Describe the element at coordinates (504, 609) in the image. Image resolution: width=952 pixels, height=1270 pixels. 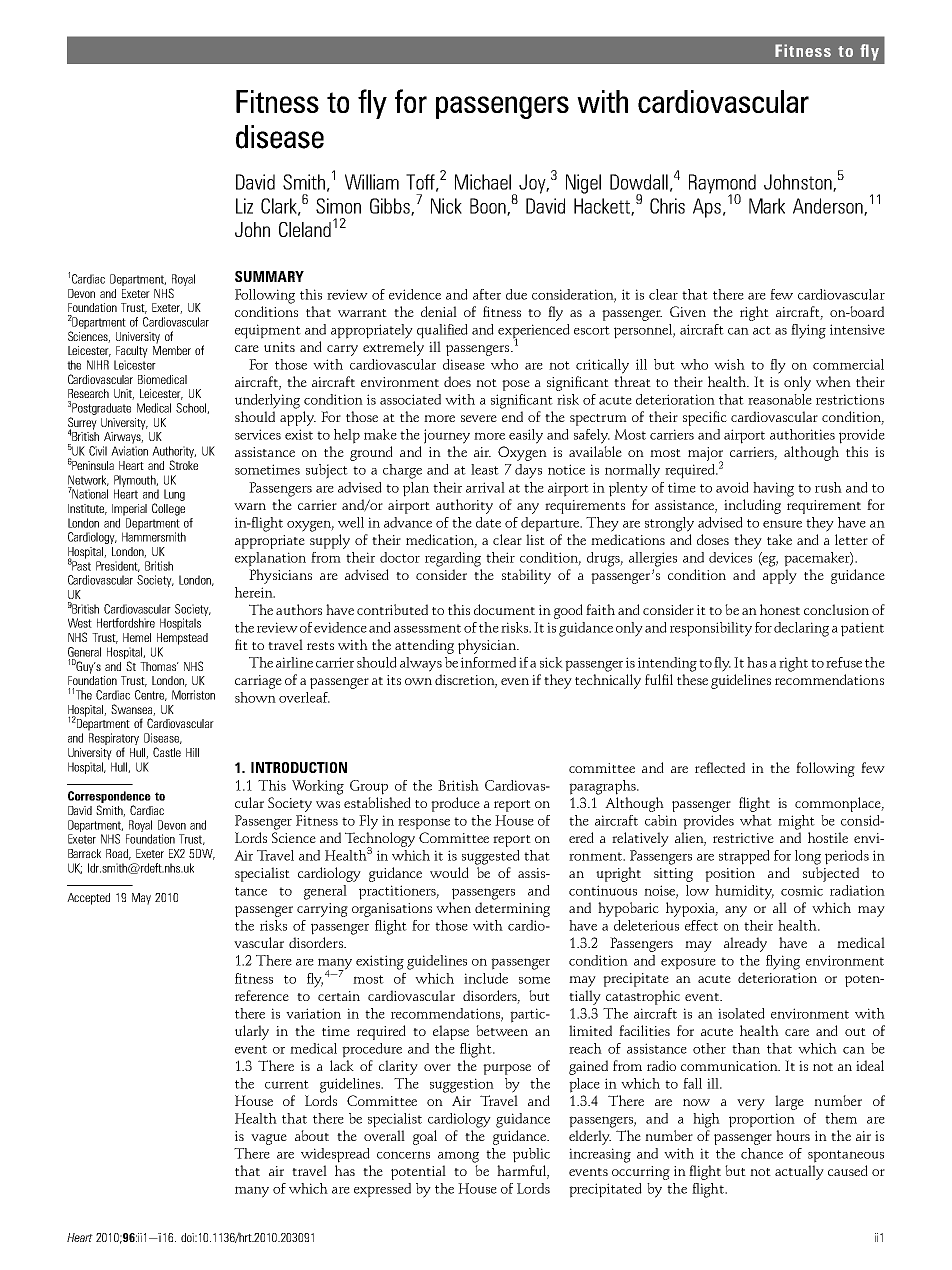
I see `document` at that location.
